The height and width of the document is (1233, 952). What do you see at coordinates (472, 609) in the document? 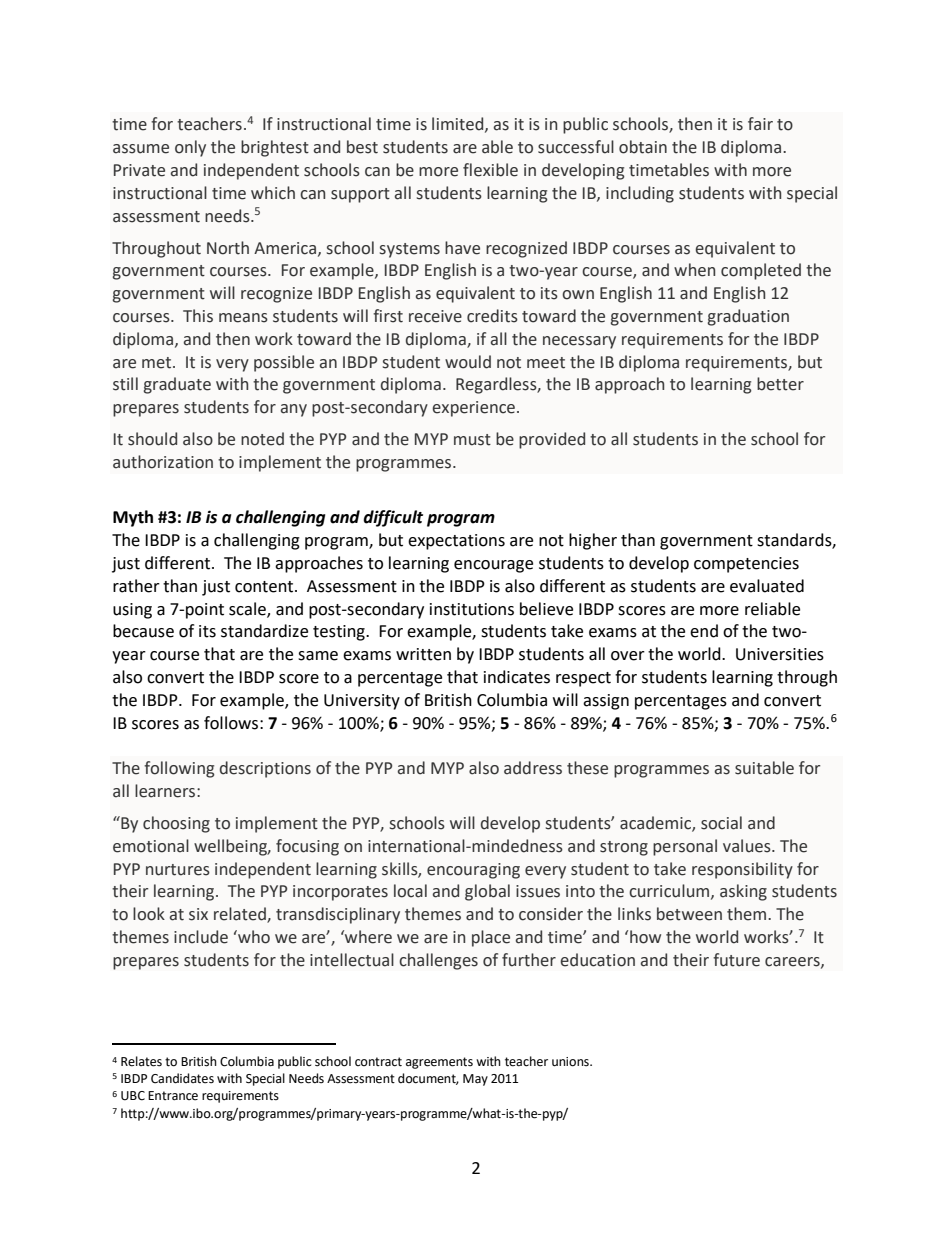
I see `institutions` at bounding box center [472, 609].
